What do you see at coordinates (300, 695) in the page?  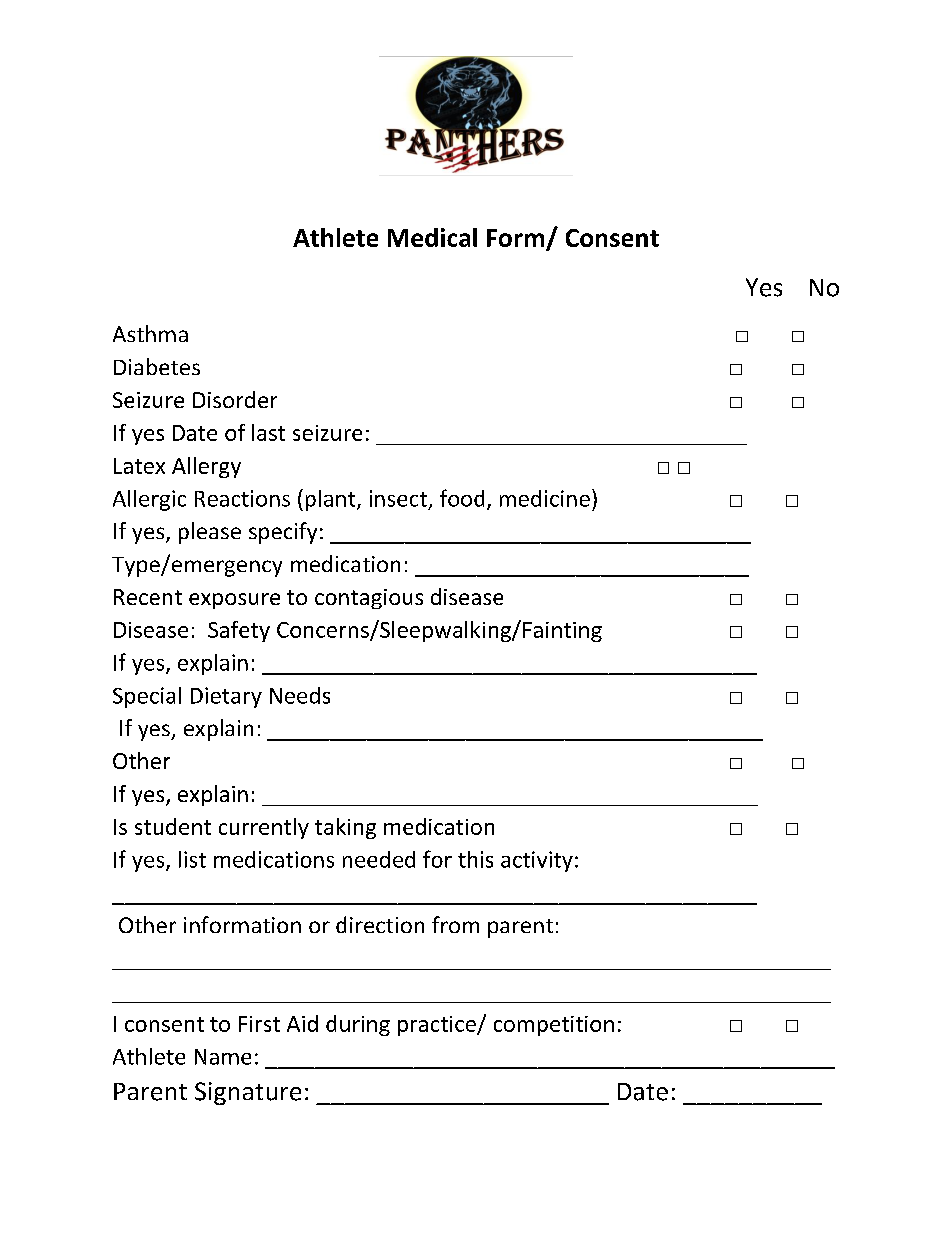 I see `Needs` at bounding box center [300, 695].
